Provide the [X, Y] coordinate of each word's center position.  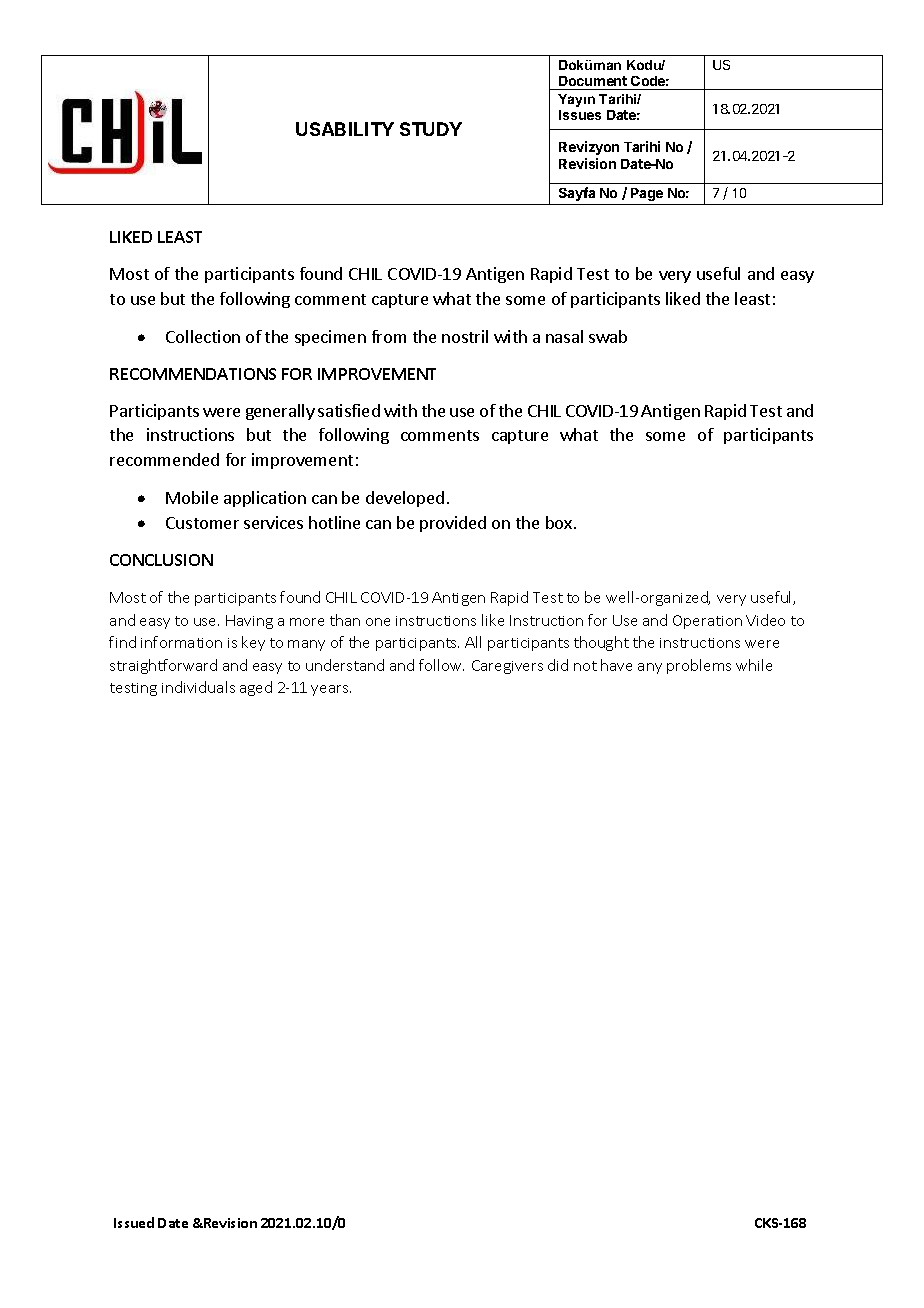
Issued [134, 1222]
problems [699, 666]
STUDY [431, 129]
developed [405, 499]
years [331, 690]
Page [647, 194]
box [560, 522]
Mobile [192, 497]
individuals [198, 687]
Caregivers [507, 667]
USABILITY [345, 129]
